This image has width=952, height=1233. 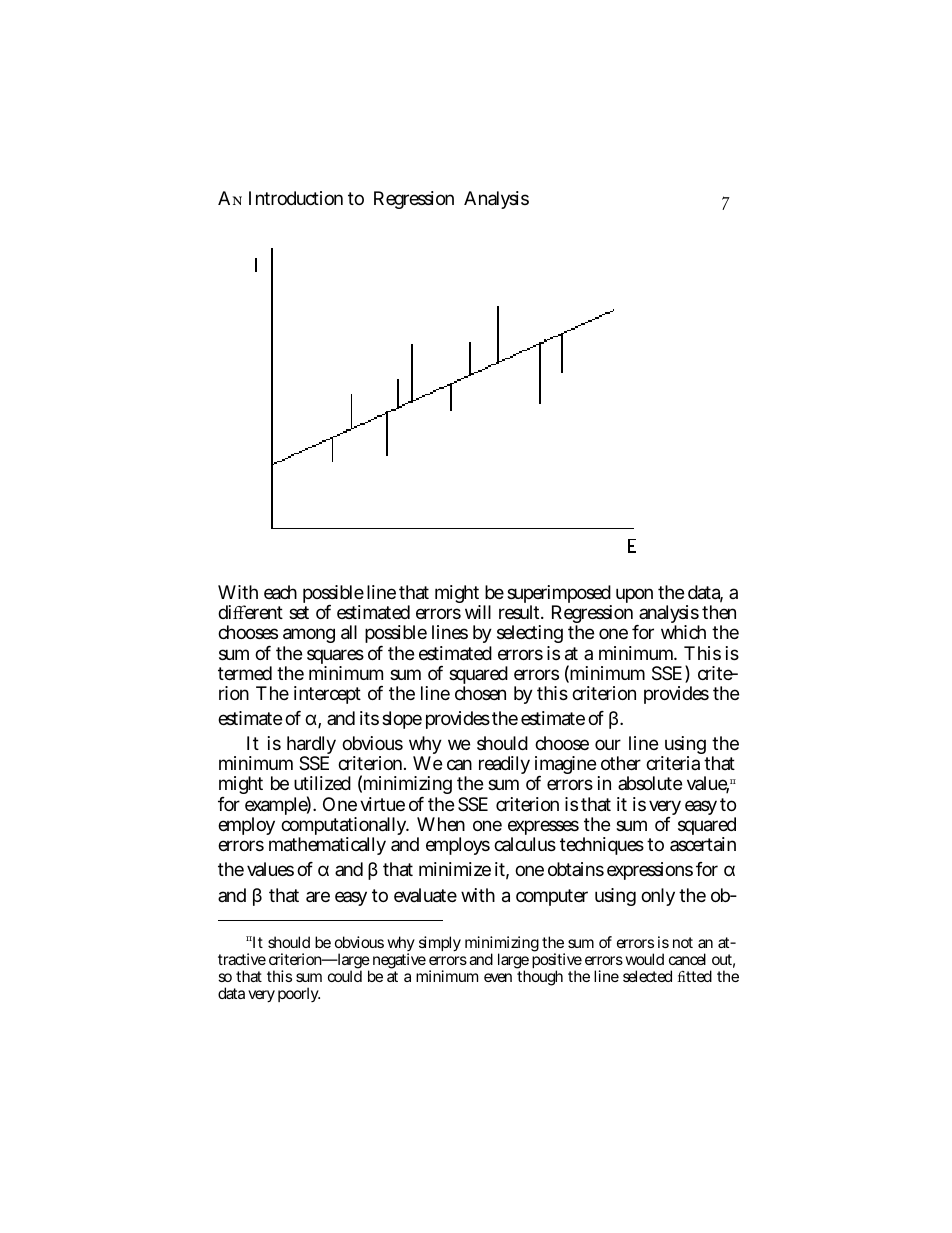 What do you see at coordinates (480, 693) in the image?
I see `chosen` at bounding box center [480, 693].
